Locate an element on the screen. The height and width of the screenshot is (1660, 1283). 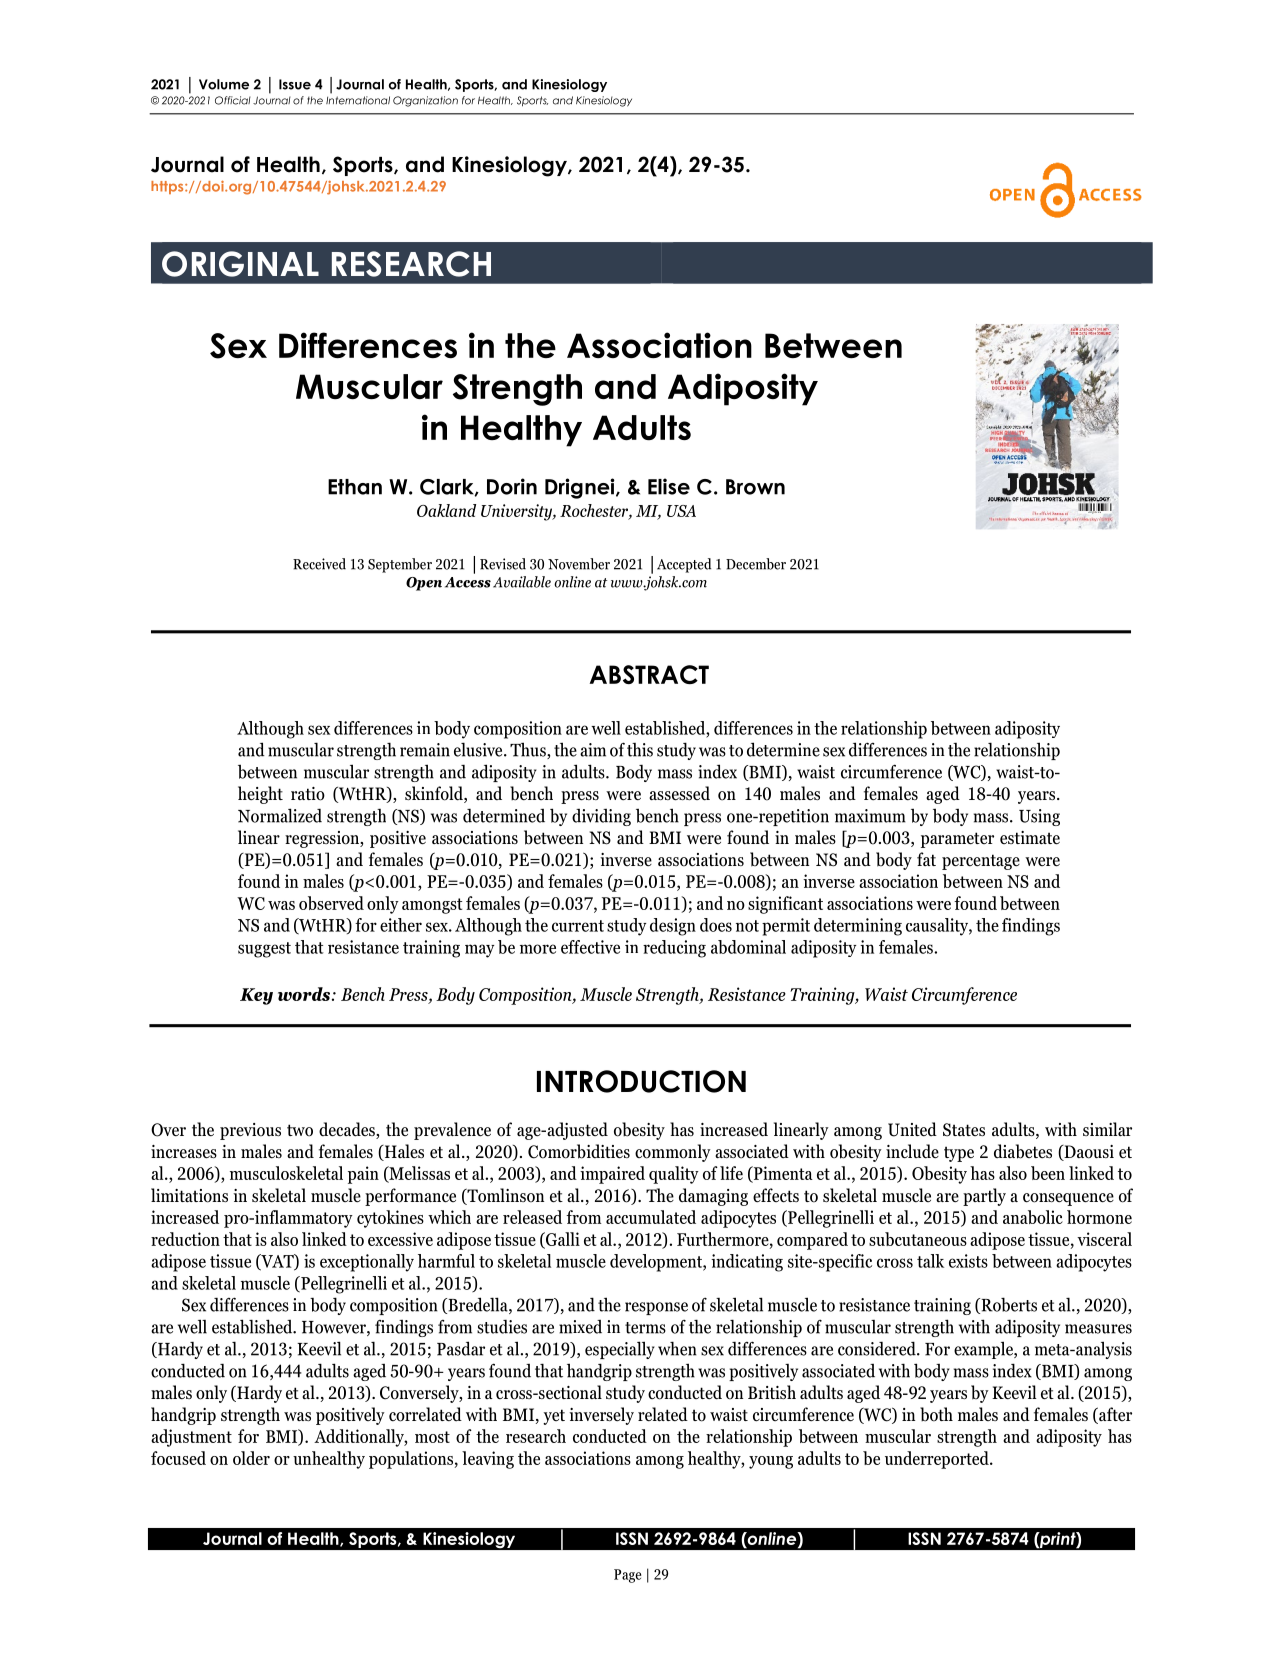
Organization is located at coordinates (425, 101).
